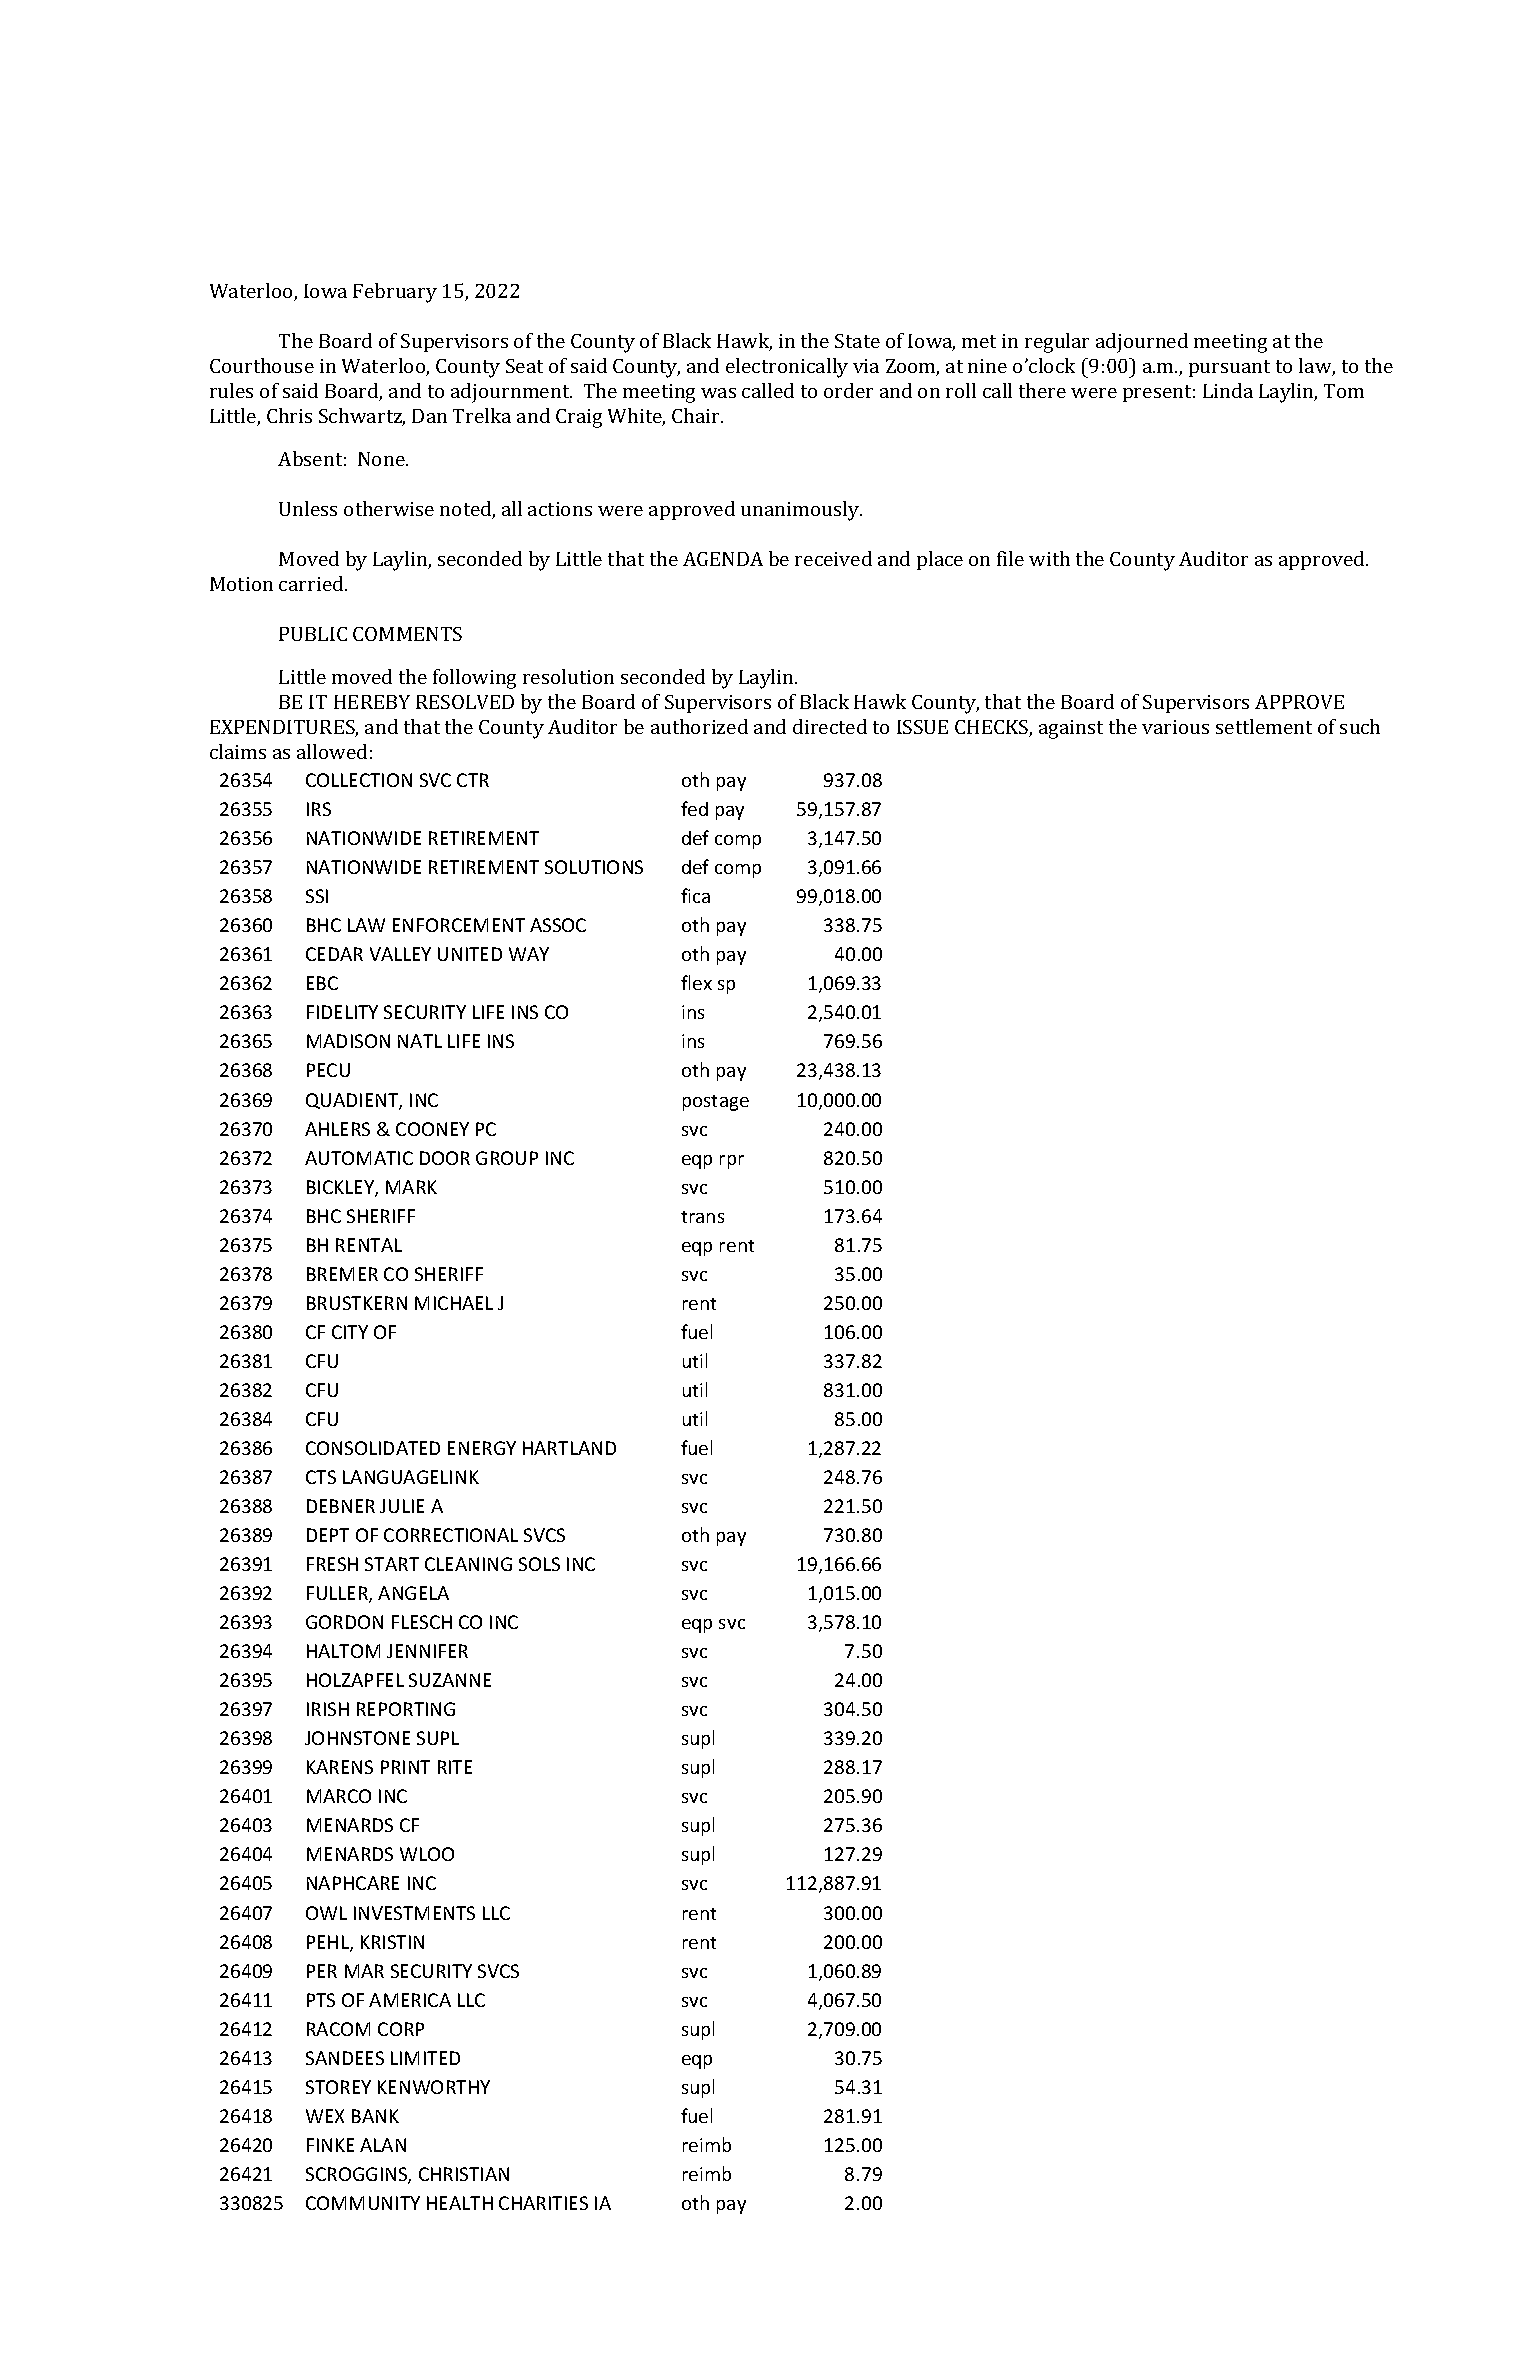 Image resolution: width=1533 pixels, height=2369 pixels. Describe the element at coordinates (1264, 726) in the page. I see `settlement` at that location.
